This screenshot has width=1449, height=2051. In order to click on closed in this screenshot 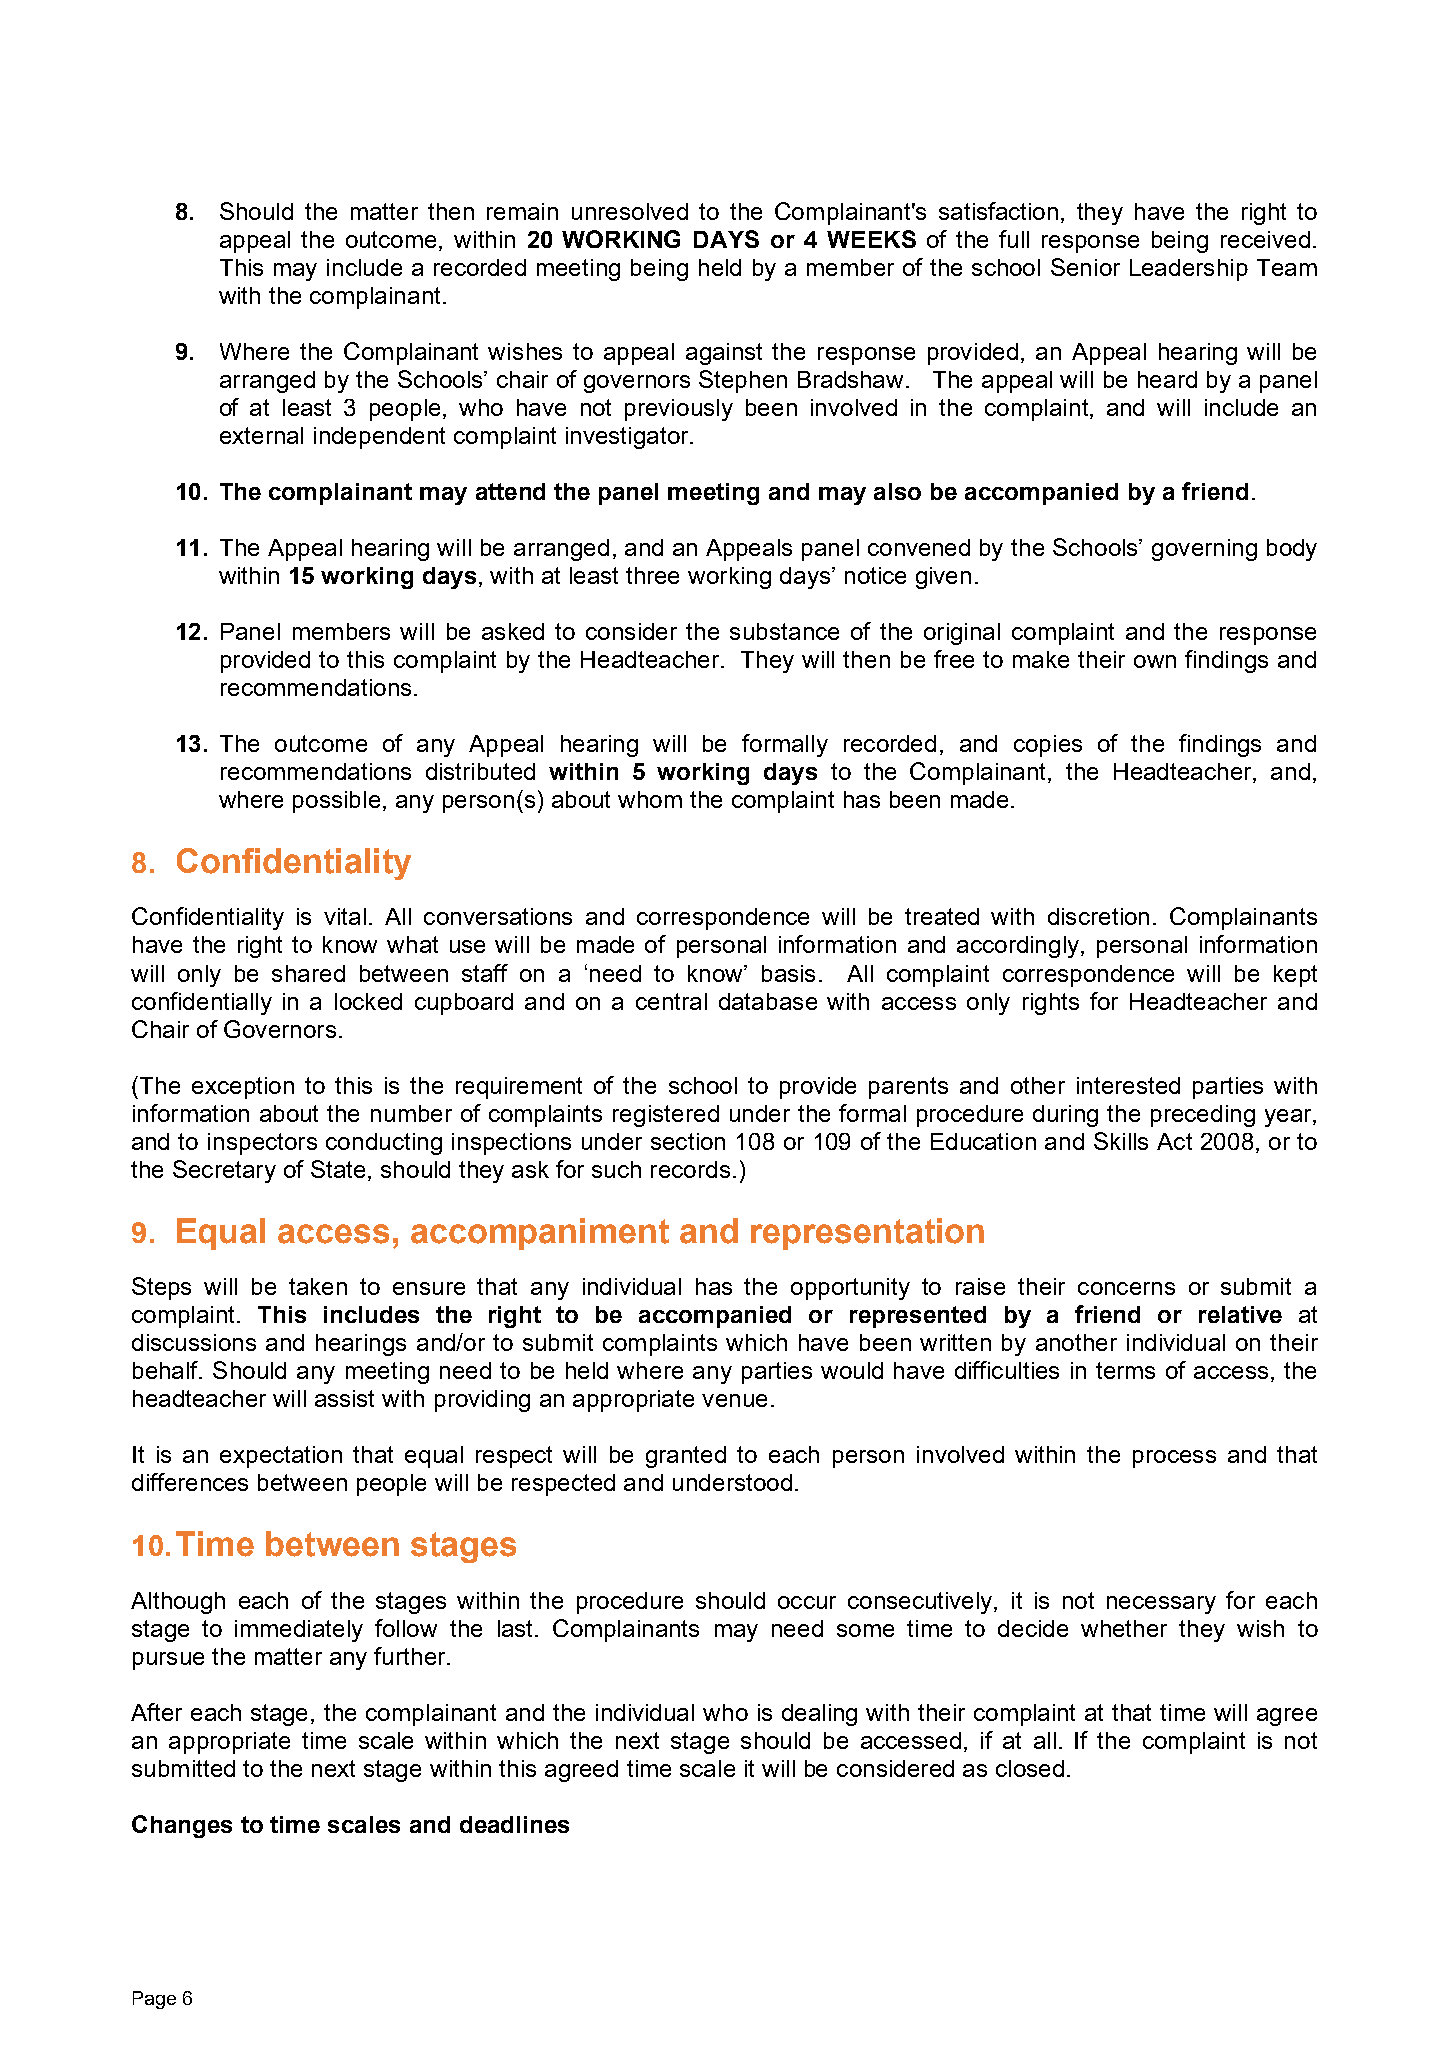, I will do `click(1030, 1768)`.
